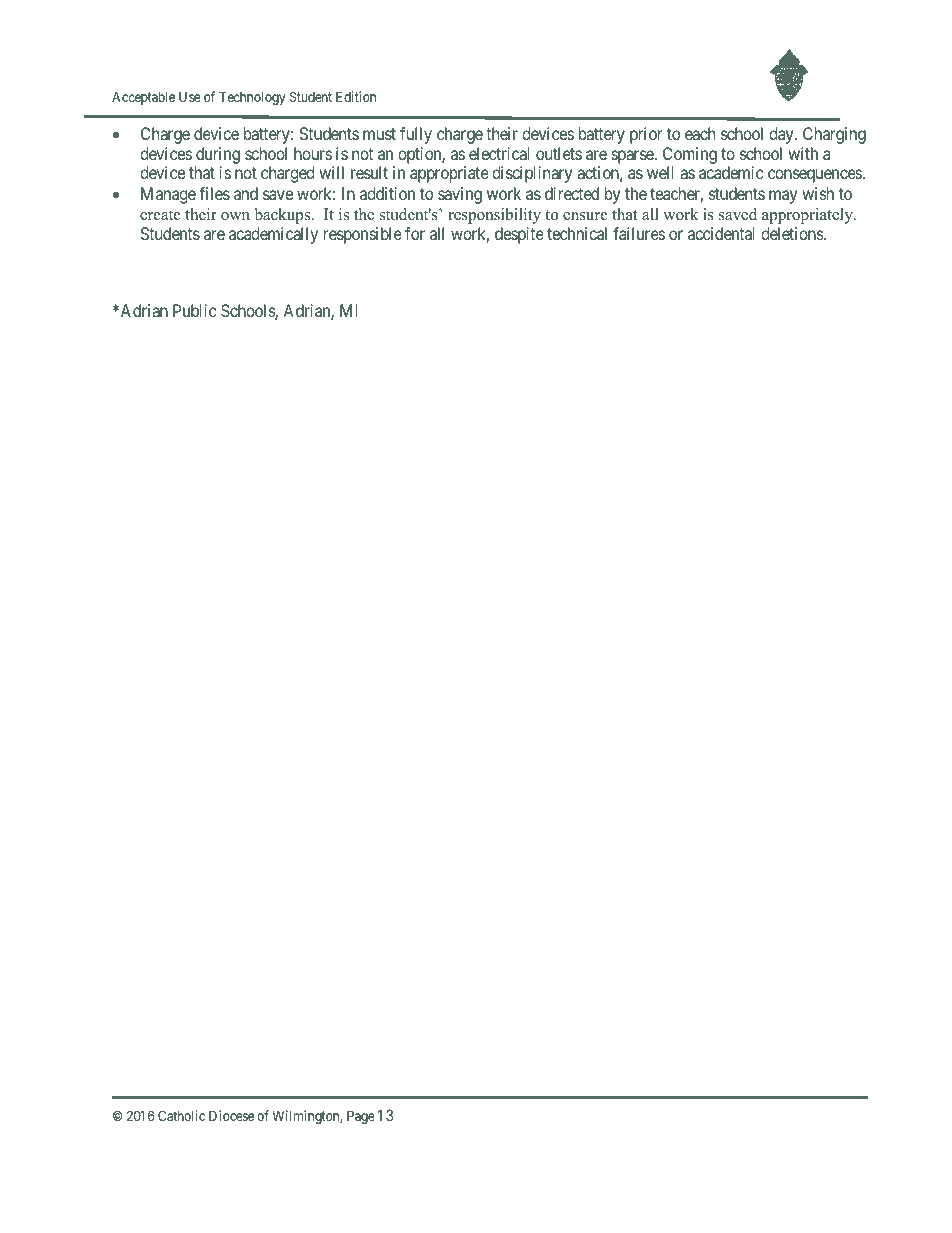 The height and width of the document is (1233, 952). What do you see at coordinates (721, 233) in the document?
I see `accidental` at bounding box center [721, 233].
